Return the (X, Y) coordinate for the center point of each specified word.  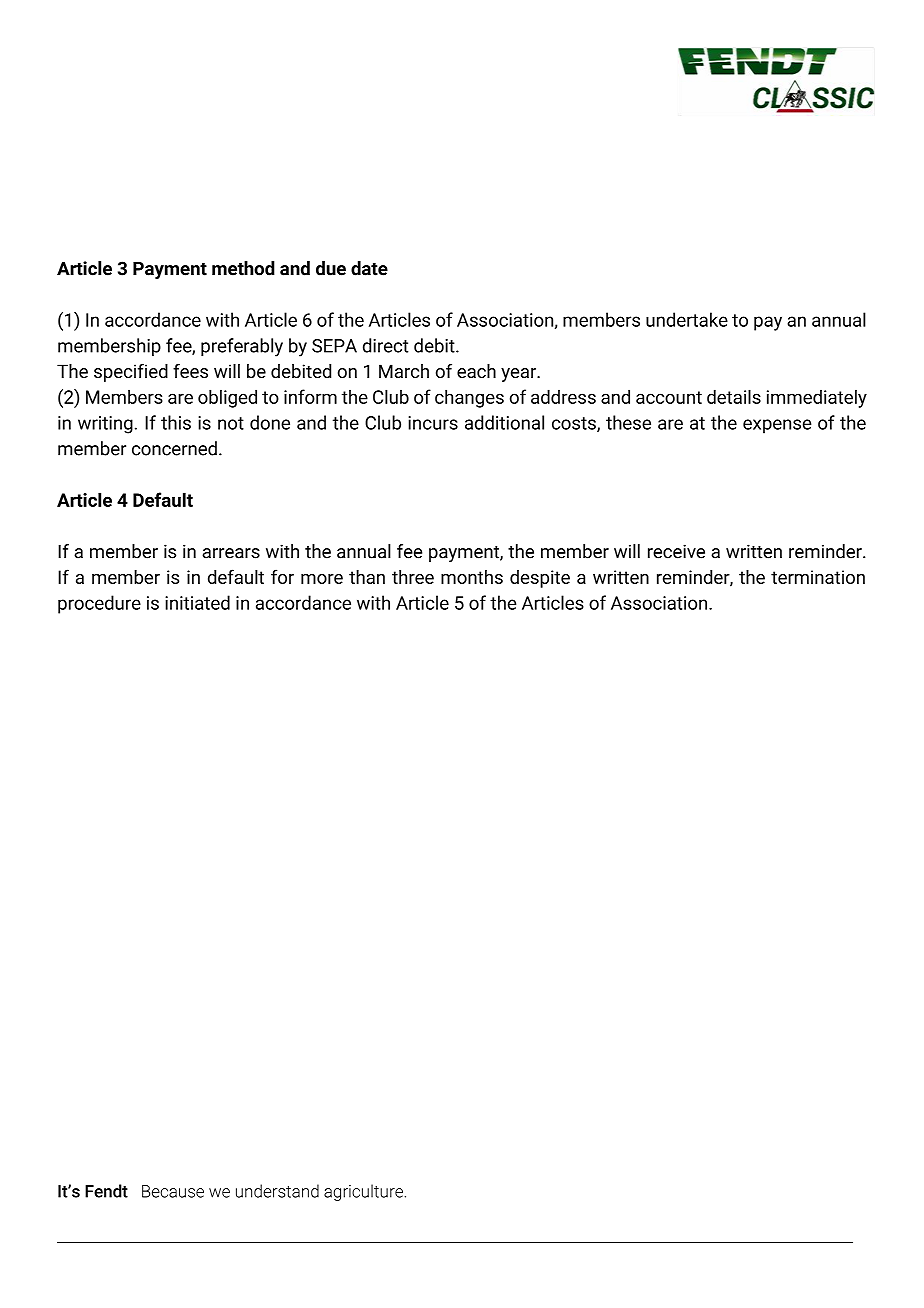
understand (277, 1191)
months (472, 577)
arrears (231, 553)
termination (818, 577)
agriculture (363, 1192)
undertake (687, 319)
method (243, 268)
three (413, 577)
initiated (197, 602)
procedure (99, 604)
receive (676, 551)
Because (173, 1191)
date (369, 268)
